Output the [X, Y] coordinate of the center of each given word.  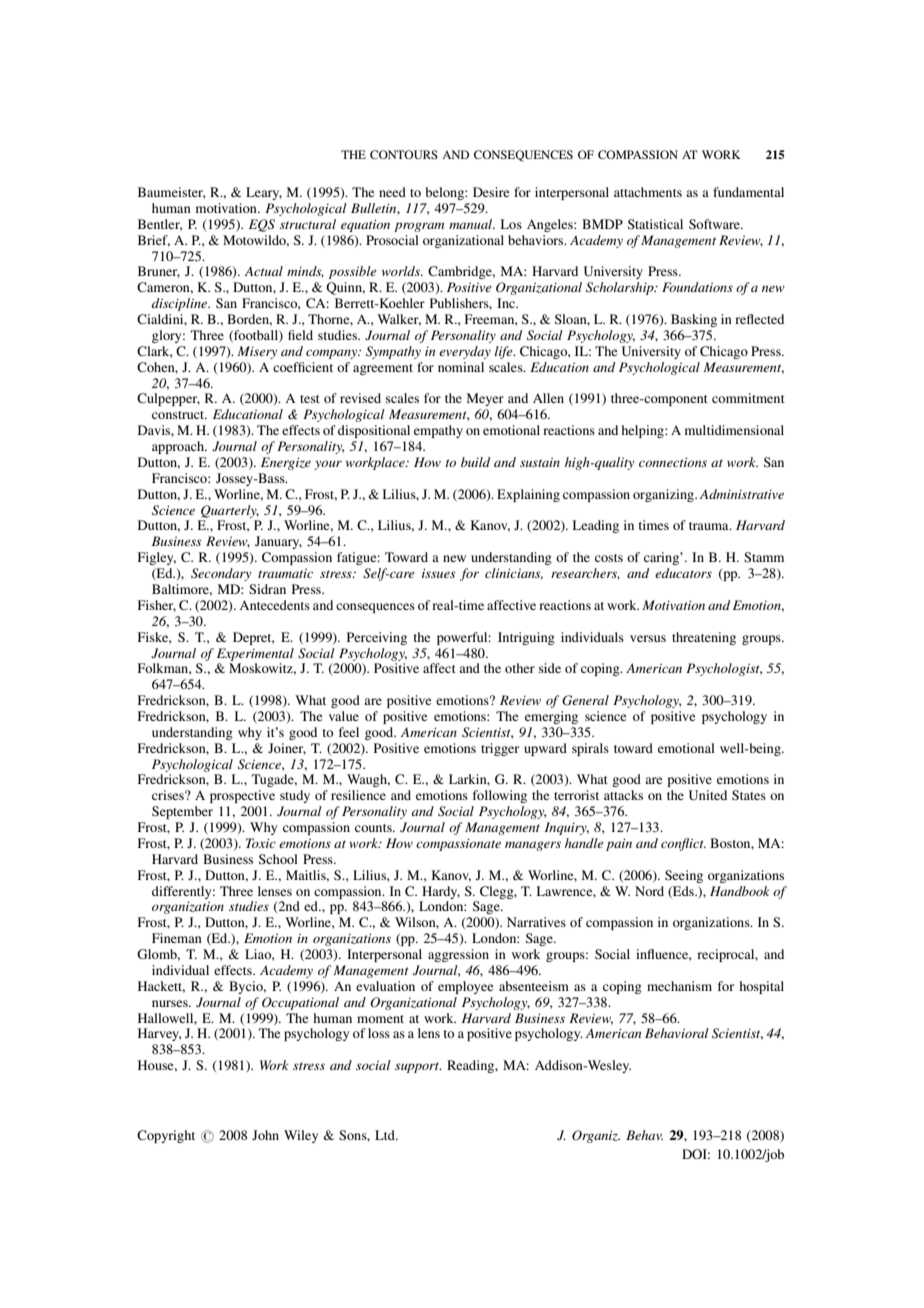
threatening [704, 638]
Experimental [255, 654]
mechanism [679, 986]
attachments [648, 192]
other [520, 668]
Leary [264, 193]
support [418, 1067]
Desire [491, 192]
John [265, 1135]
